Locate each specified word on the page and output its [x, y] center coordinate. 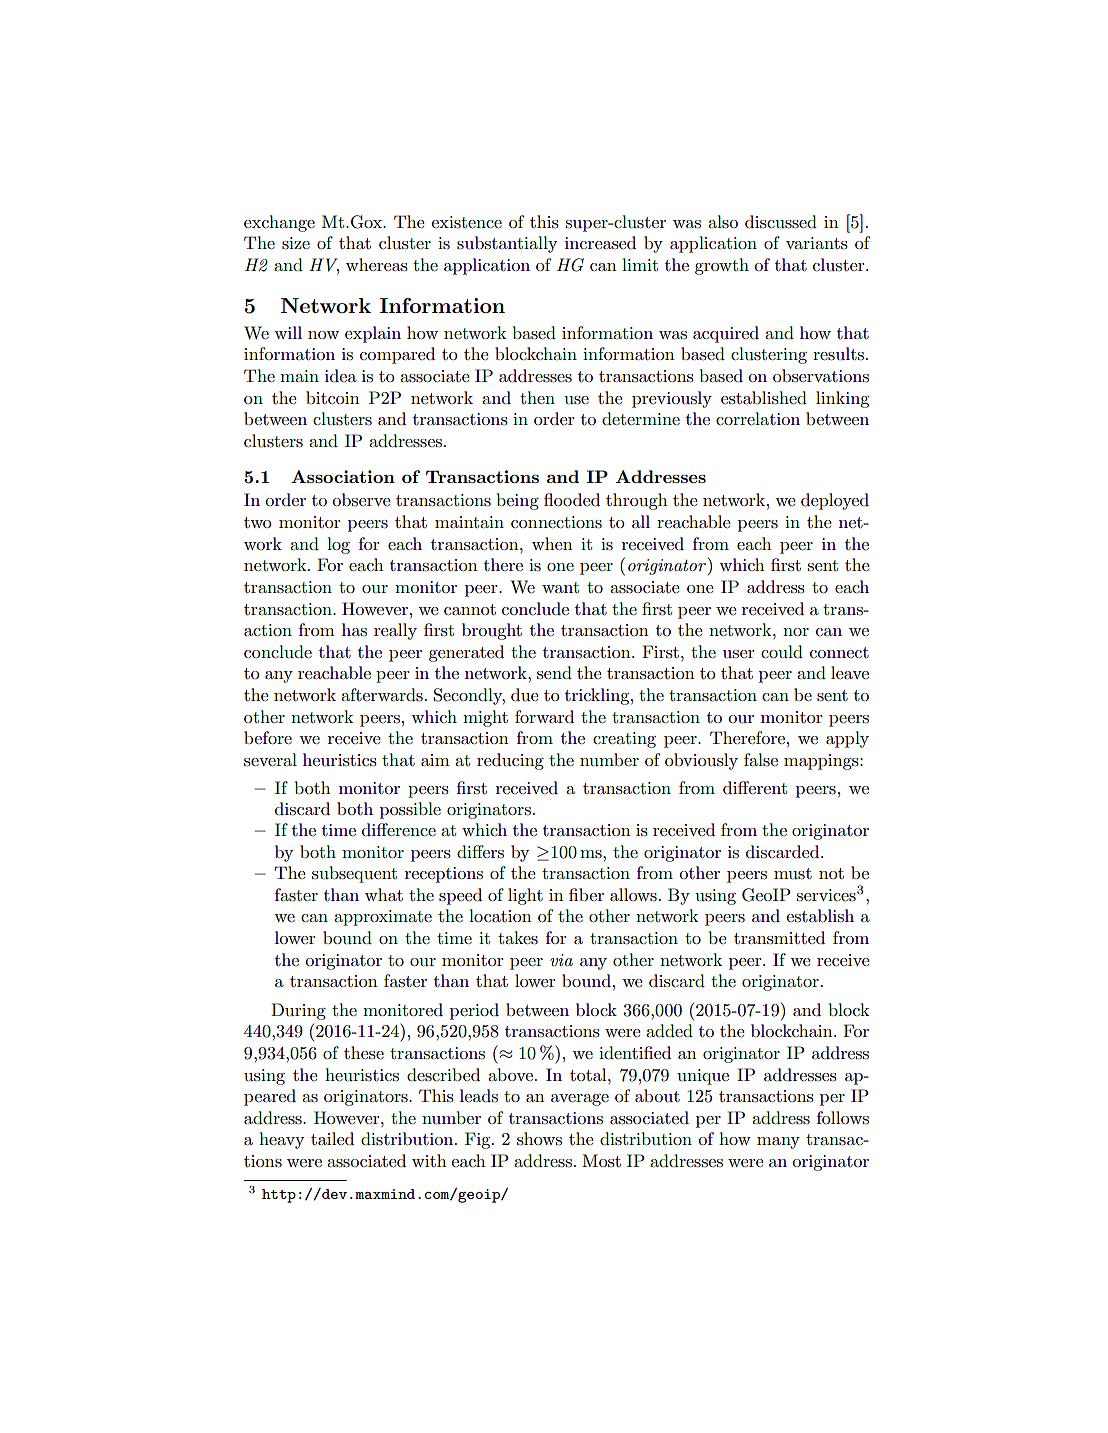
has [354, 629]
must [793, 874]
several [270, 760]
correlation [758, 418]
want [560, 587]
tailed [332, 1138]
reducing [510, 761]
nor [796, 632]
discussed [781, 222]
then [537, 397]
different [755, 787]
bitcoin [333, 397]
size [296, 243]
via [561, 960]
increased [600, 243]
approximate [383, 918]
